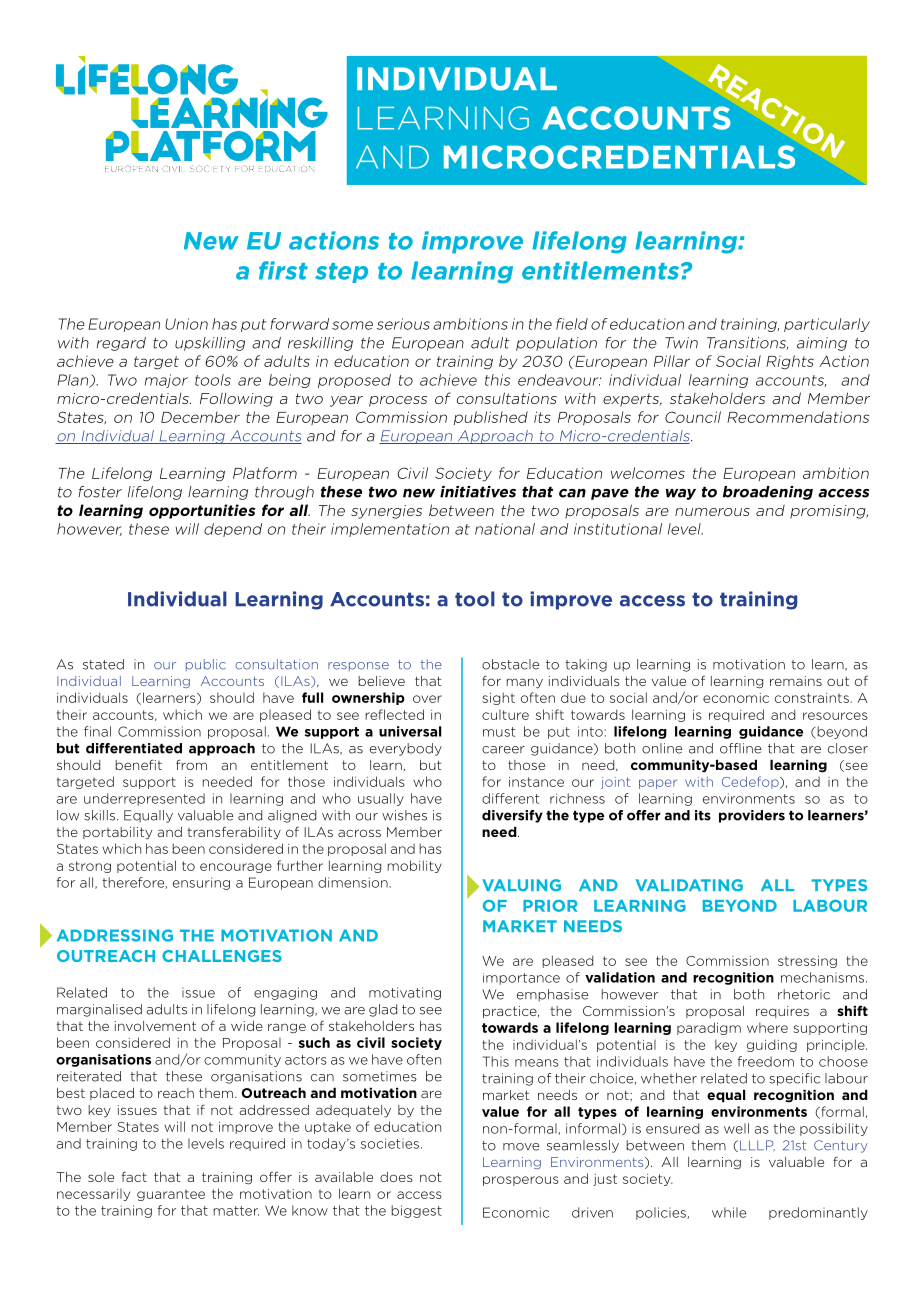  Describe the element at coordinates (416, 1211) in the screenshot. I see `biggest` at that location.
